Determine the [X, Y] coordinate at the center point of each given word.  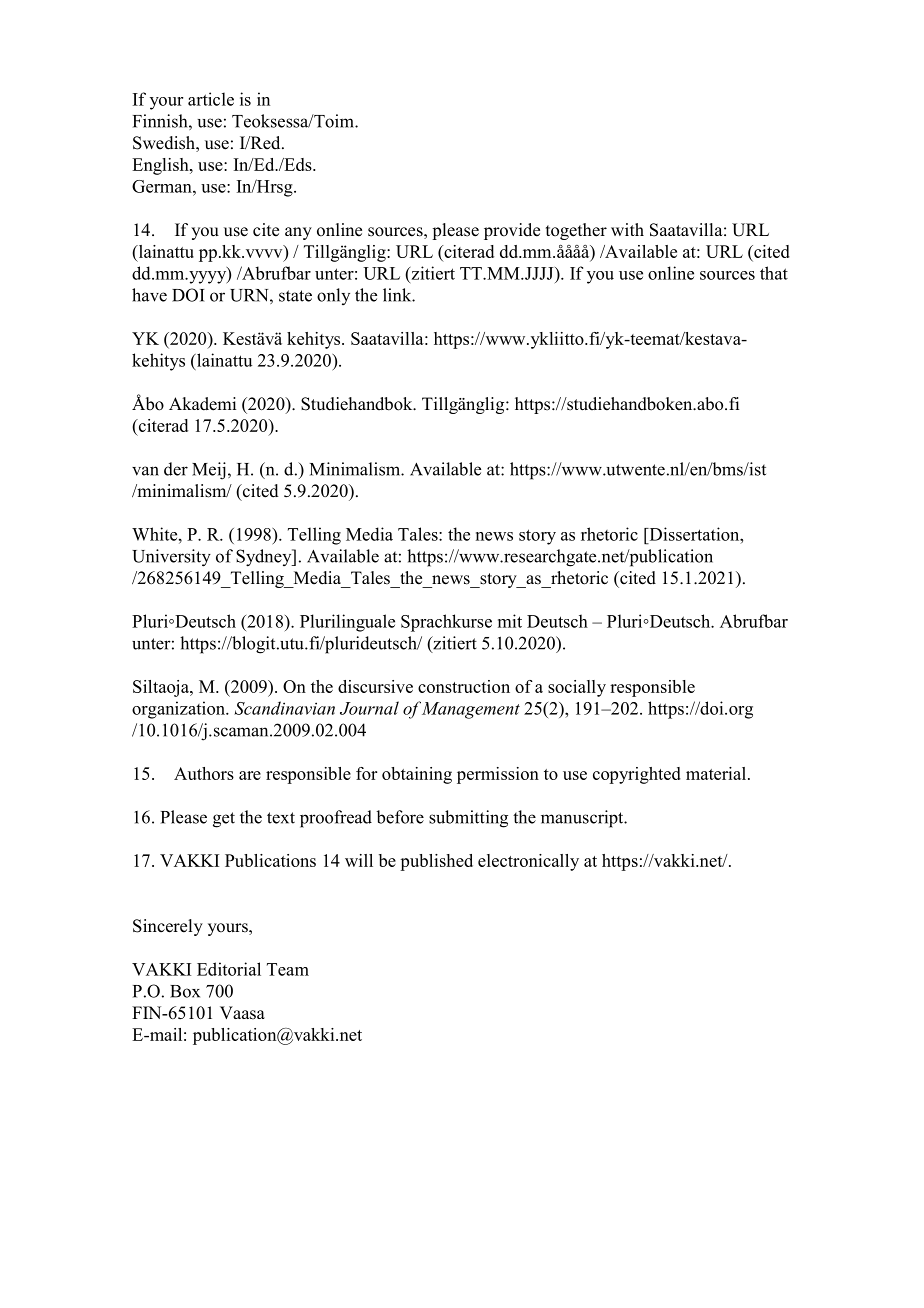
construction [464, 686]
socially [577, 688]
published [436, 862]
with [627, 229]
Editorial [229, 969]
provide [512, 231]
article [211, 99]
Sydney [265, 558]
